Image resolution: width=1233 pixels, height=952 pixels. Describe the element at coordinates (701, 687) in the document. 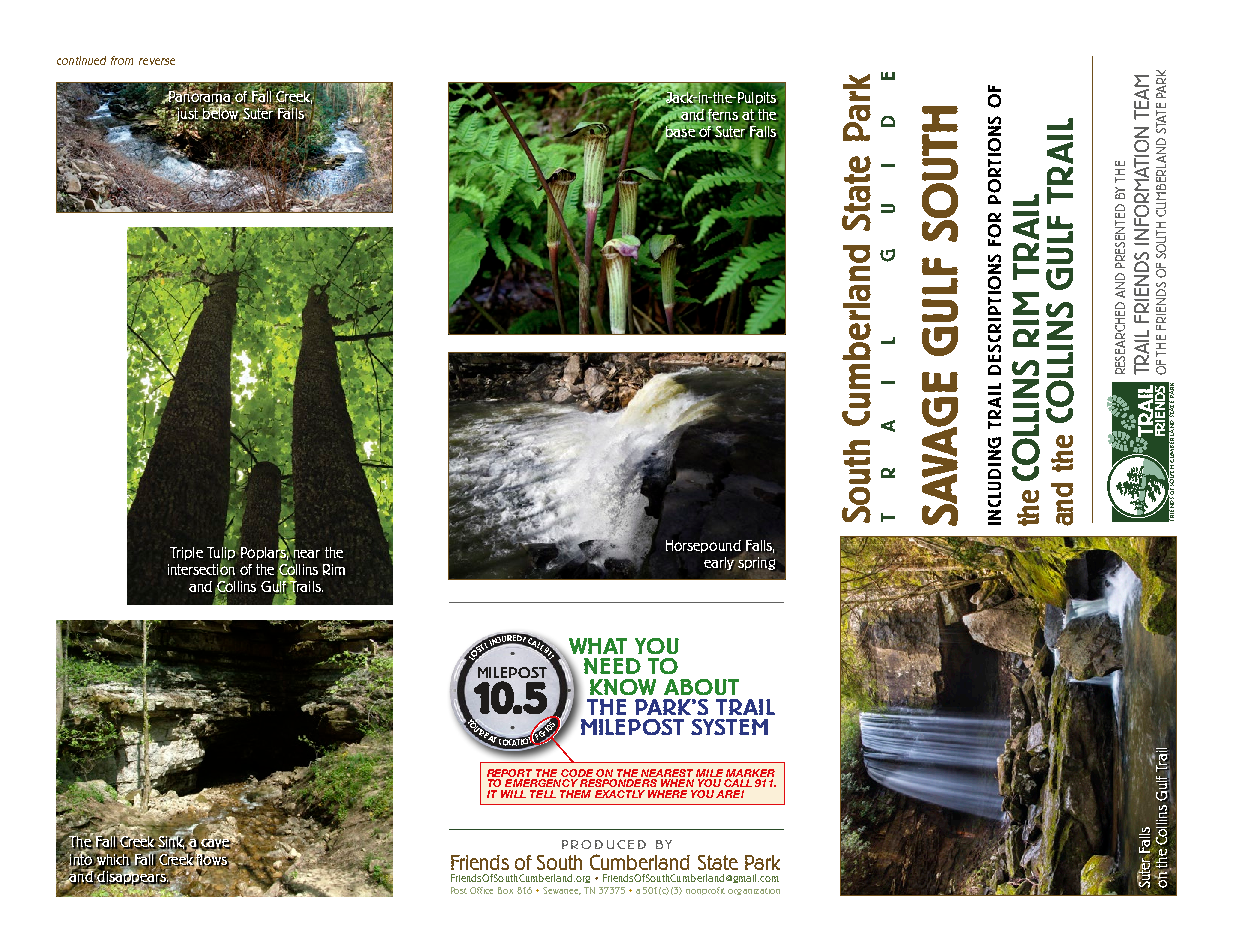

I see `ABOUT` at that location.
